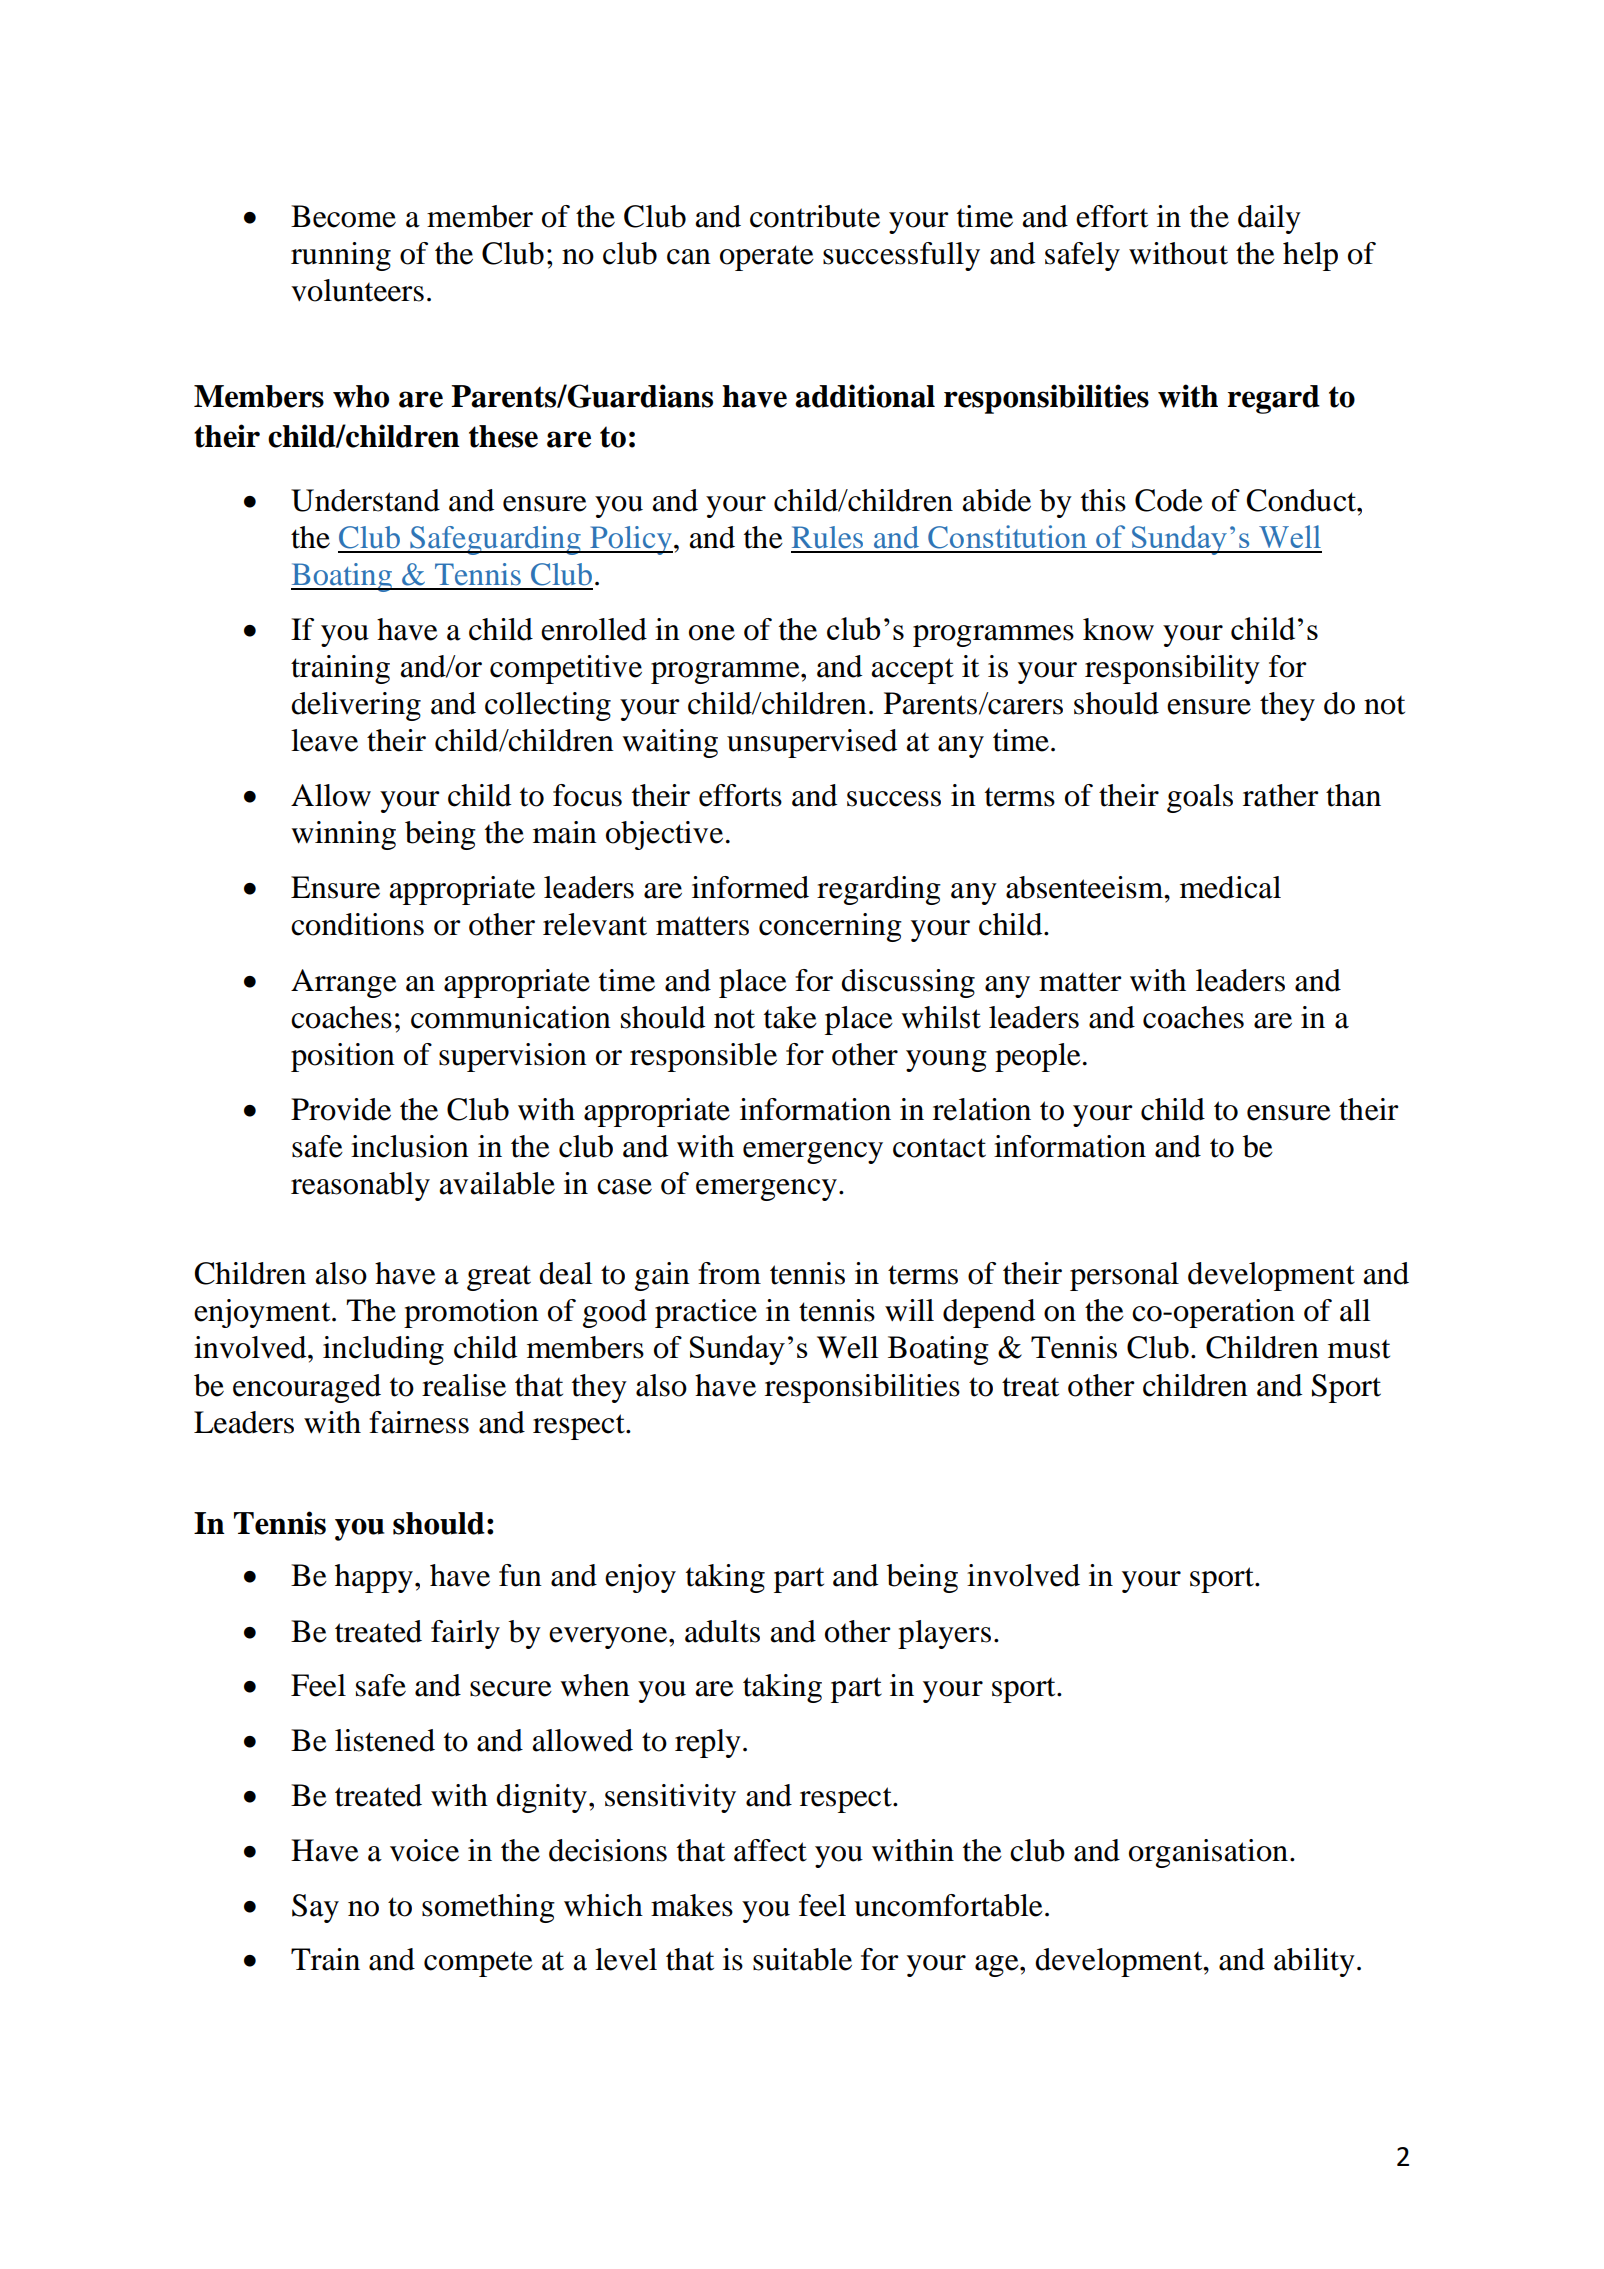 Image resolution: width=1604 pixels, height=2269 pixels. Describe the element at coordinates (815, 216) in the screenshot. I see `contribute` at that location.
